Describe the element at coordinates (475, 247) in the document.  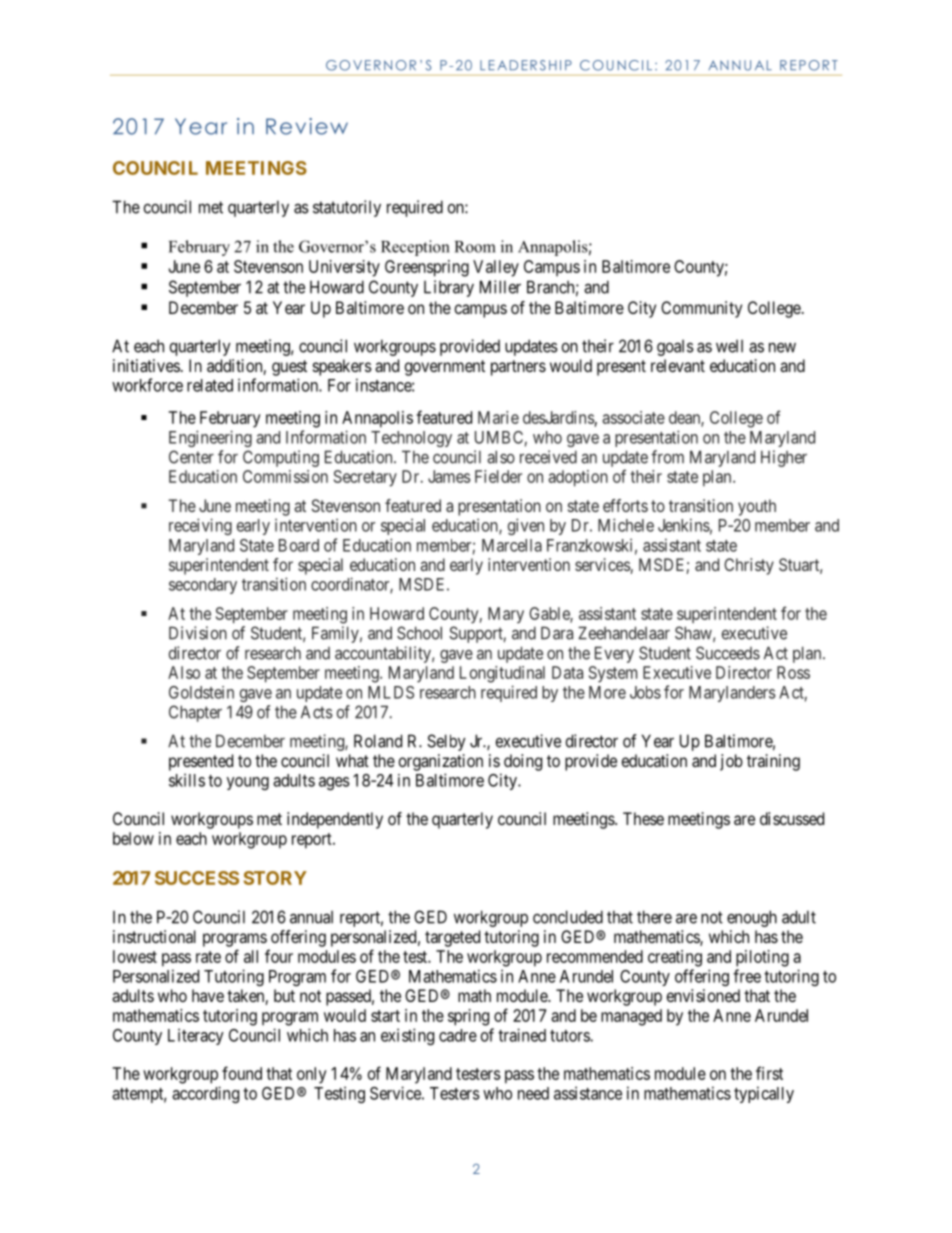
I see `Room` at that location.
